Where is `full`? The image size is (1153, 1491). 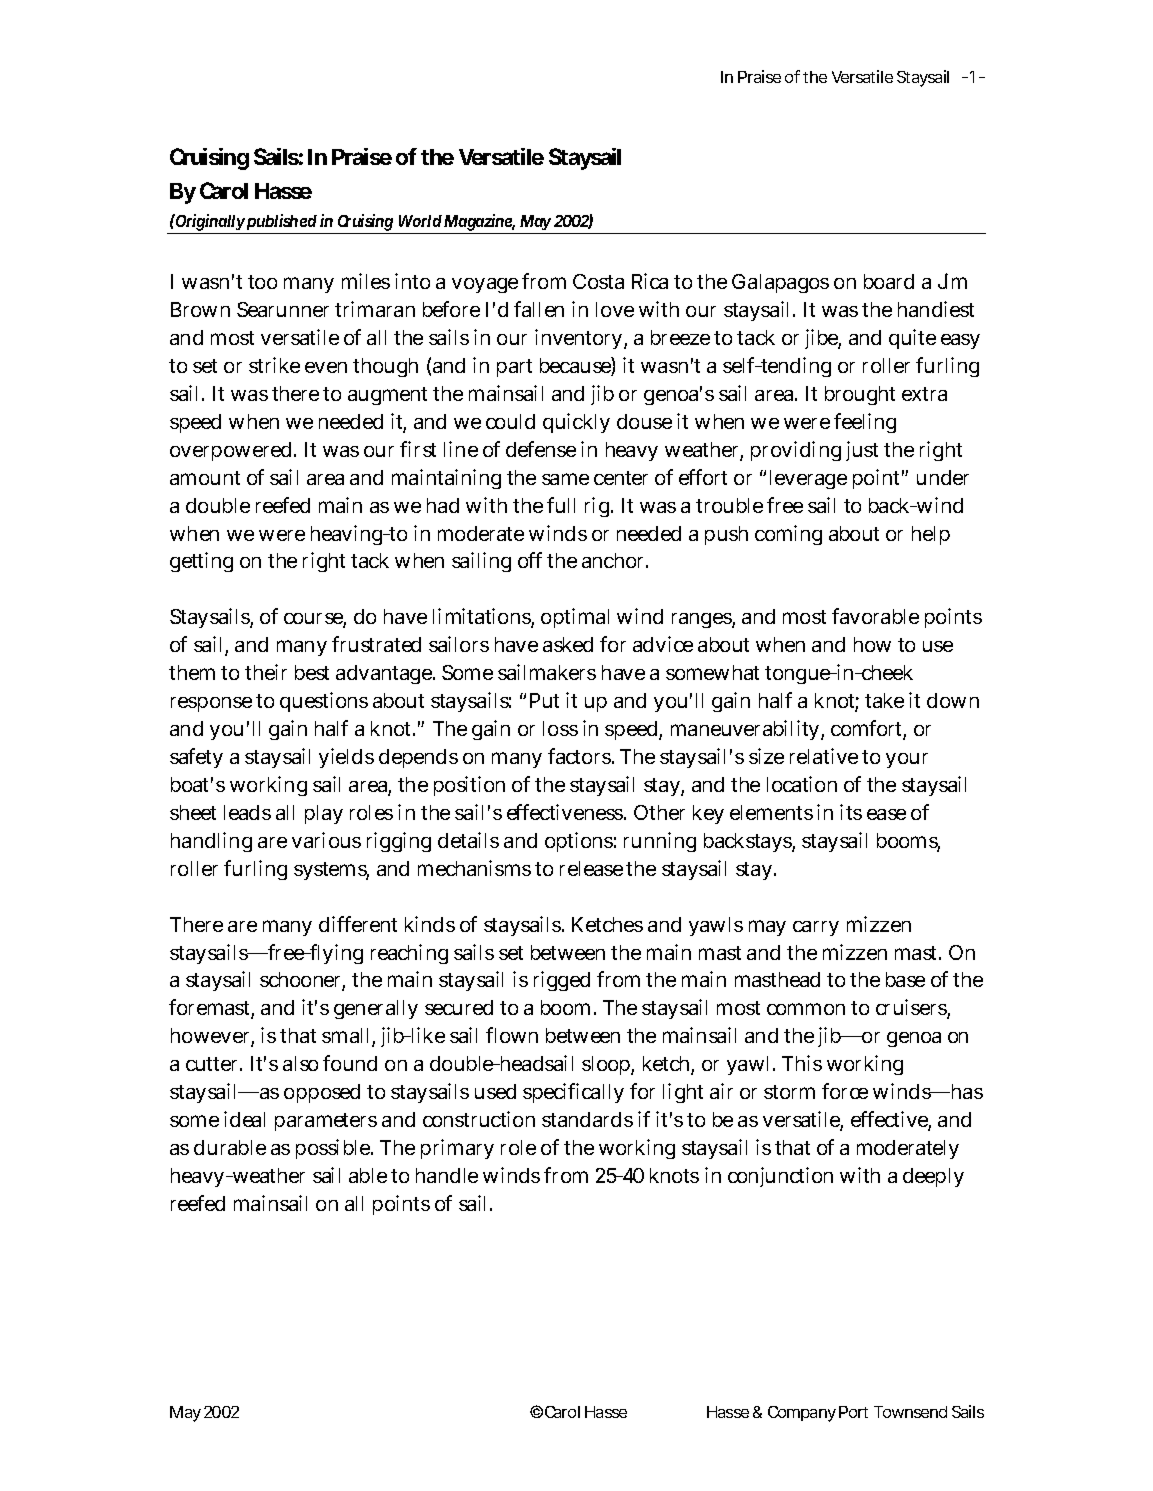
full is located at coordinates (561, 505).
